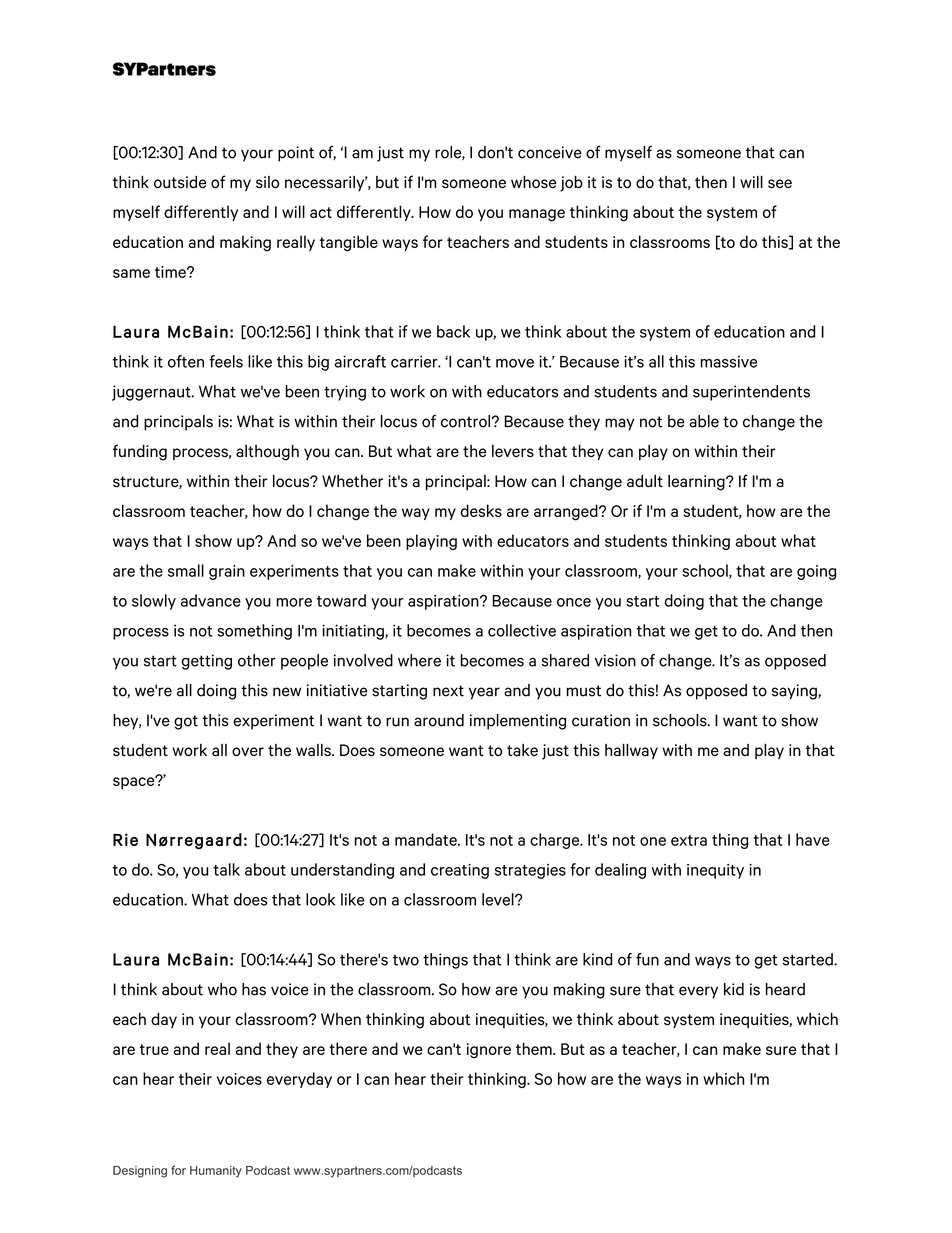 The width and height of the page is (952, 1233). Describe the element at coordinates (795, 692) in the page. I see `saying` at that location.
